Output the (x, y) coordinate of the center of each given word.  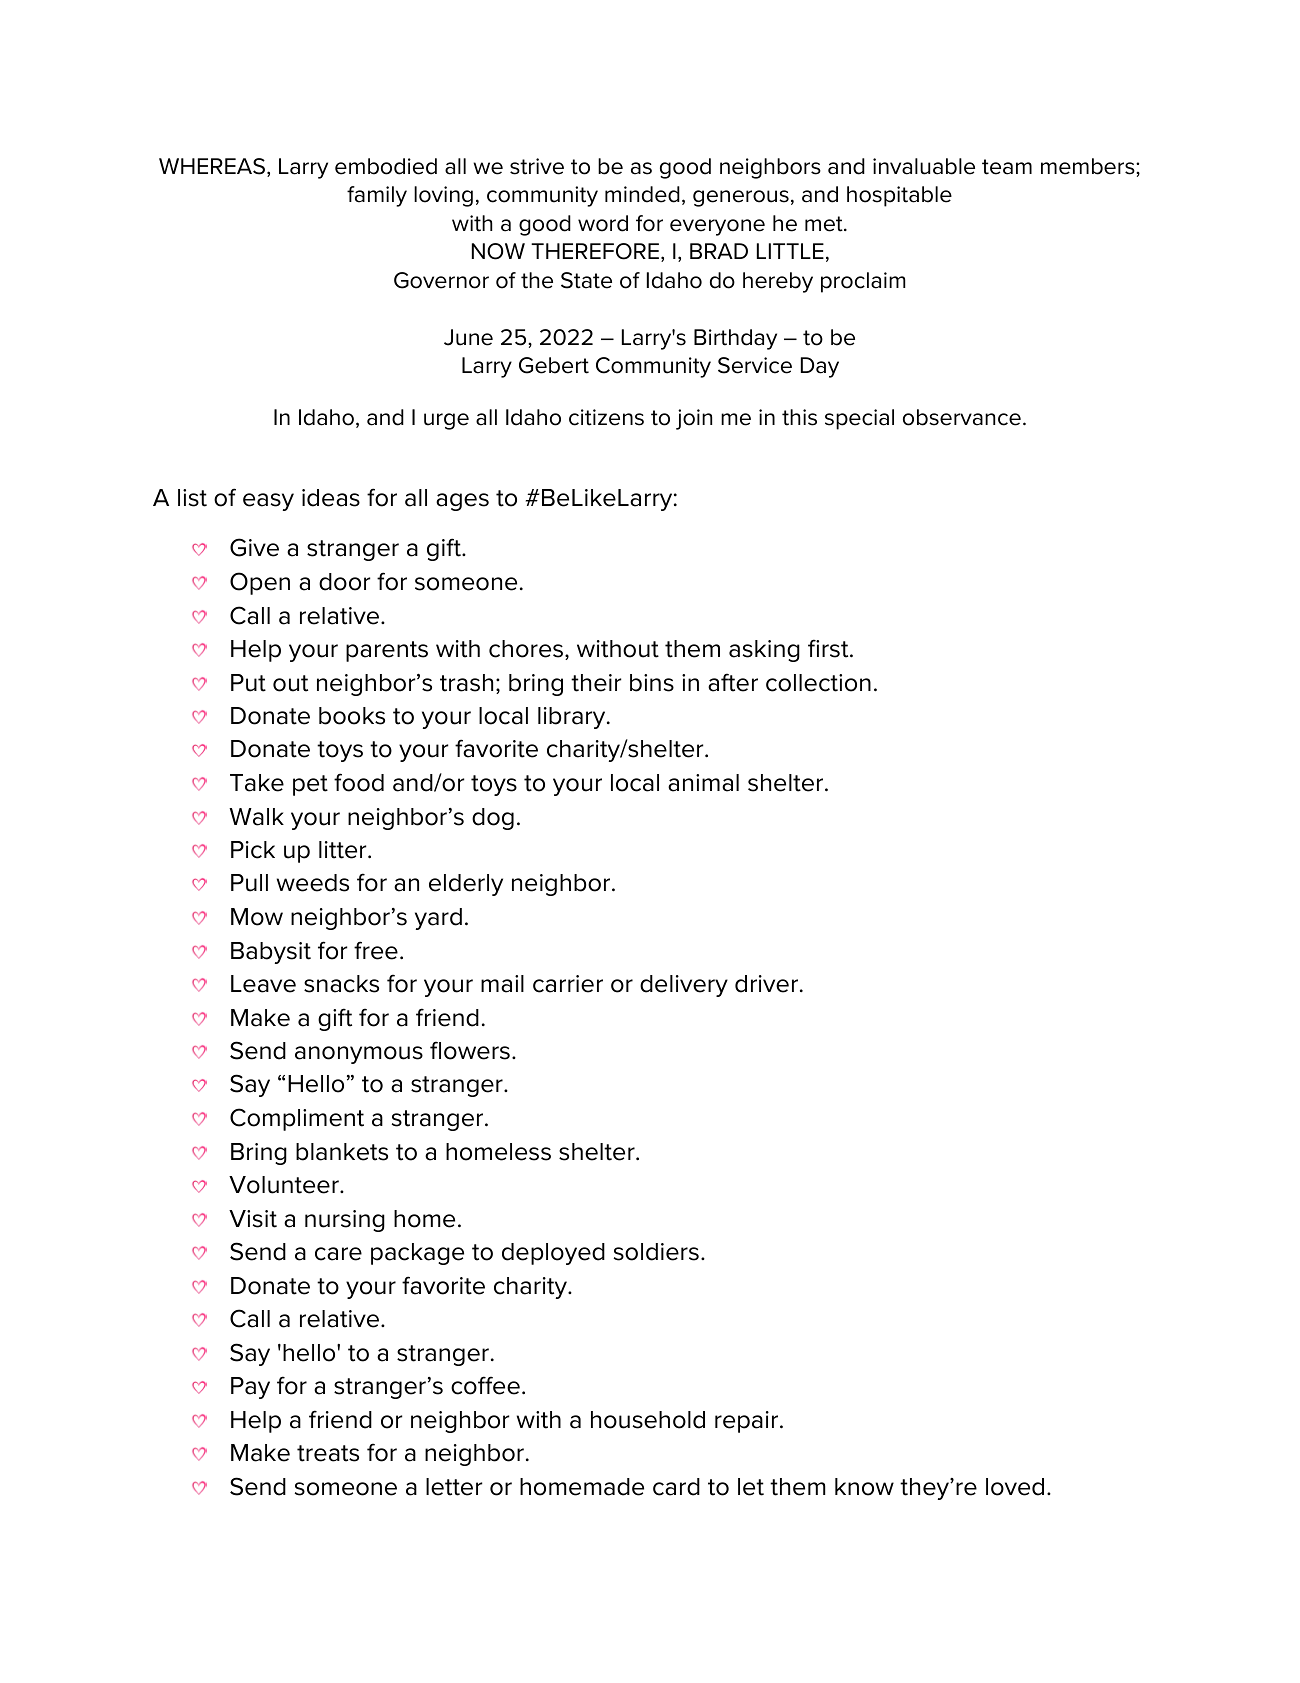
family (377, 196)
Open (260, 583)
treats (328, 1453)
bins (652, 683)
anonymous (359, 1055)
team (1007, 167)
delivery (684, 986)
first (829, 648)
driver (766, 984)
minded (642, 194)
